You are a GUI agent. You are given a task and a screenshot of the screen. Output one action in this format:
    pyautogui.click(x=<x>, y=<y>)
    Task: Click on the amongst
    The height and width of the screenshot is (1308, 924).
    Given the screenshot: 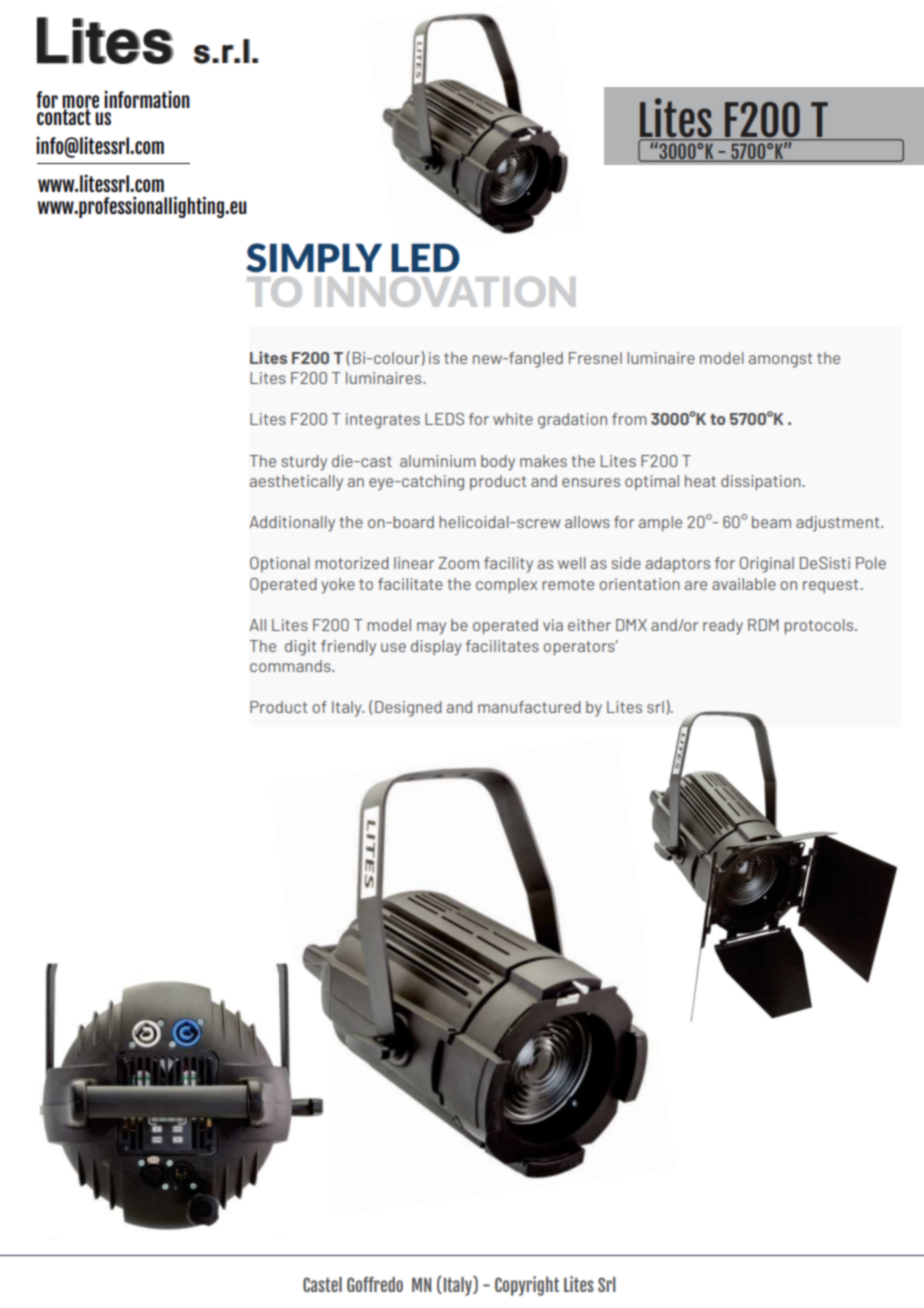 What is the action you would take?
    pyautogui.click(x=780, y=360)
